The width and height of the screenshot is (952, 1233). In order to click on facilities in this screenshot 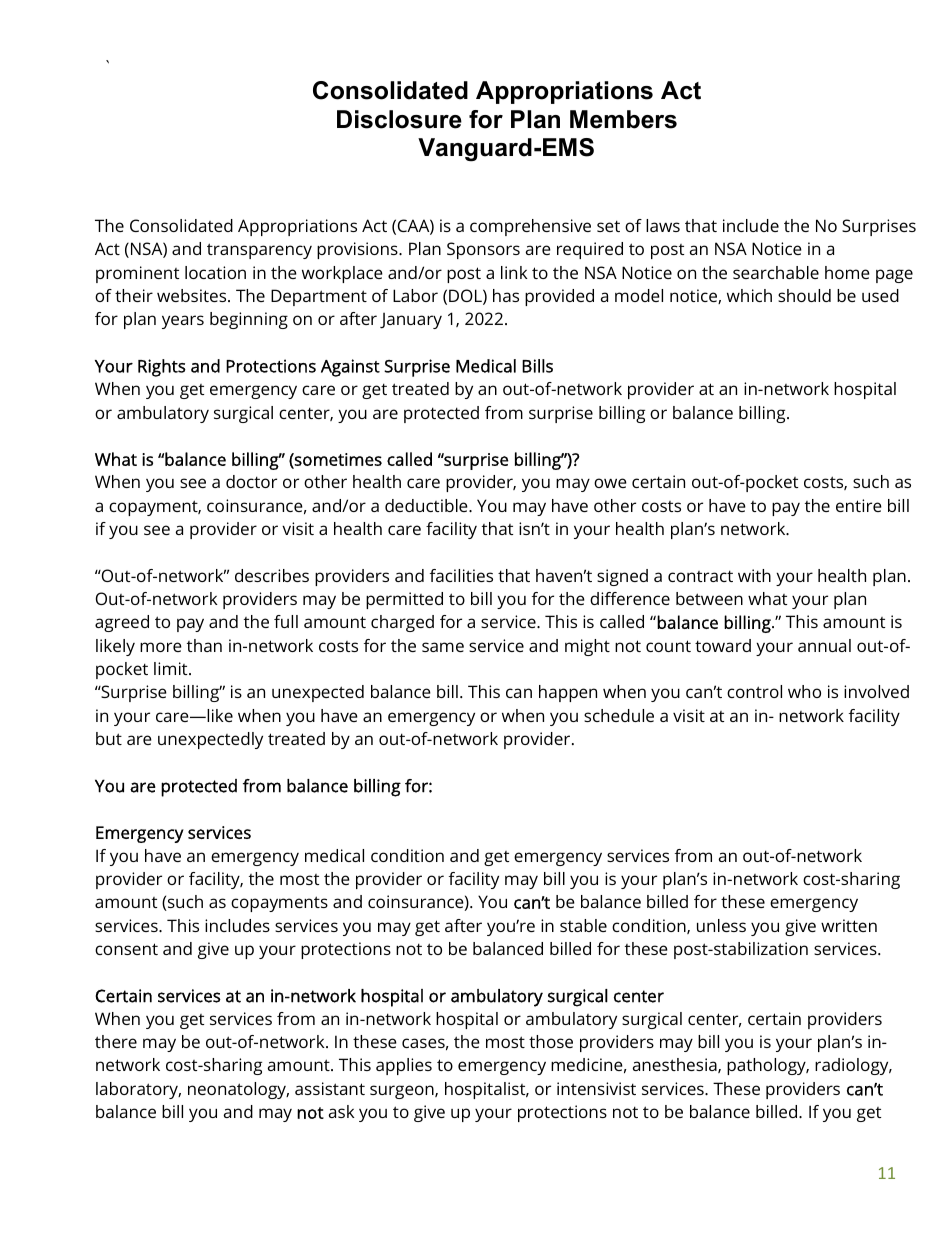, I will do `click(461, 575)`.
